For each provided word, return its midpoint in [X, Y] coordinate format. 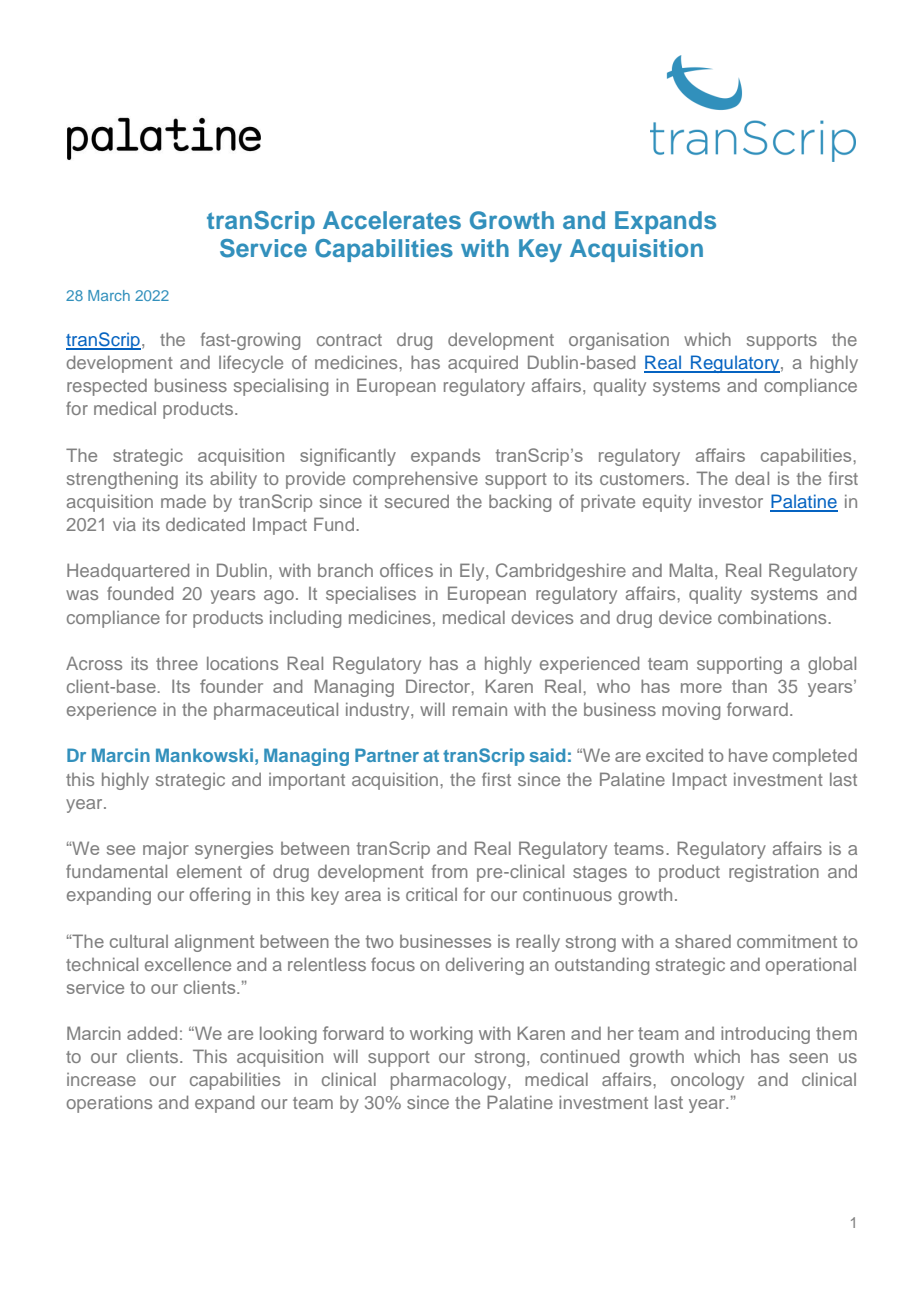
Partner [387, 755]
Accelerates [392, 220]
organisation [619, 341]
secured [417, 501]
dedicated [205, 524]
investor [731, 501]
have [748, 755]
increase [101, 1079]
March [109, 295]
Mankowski [204, 755]
